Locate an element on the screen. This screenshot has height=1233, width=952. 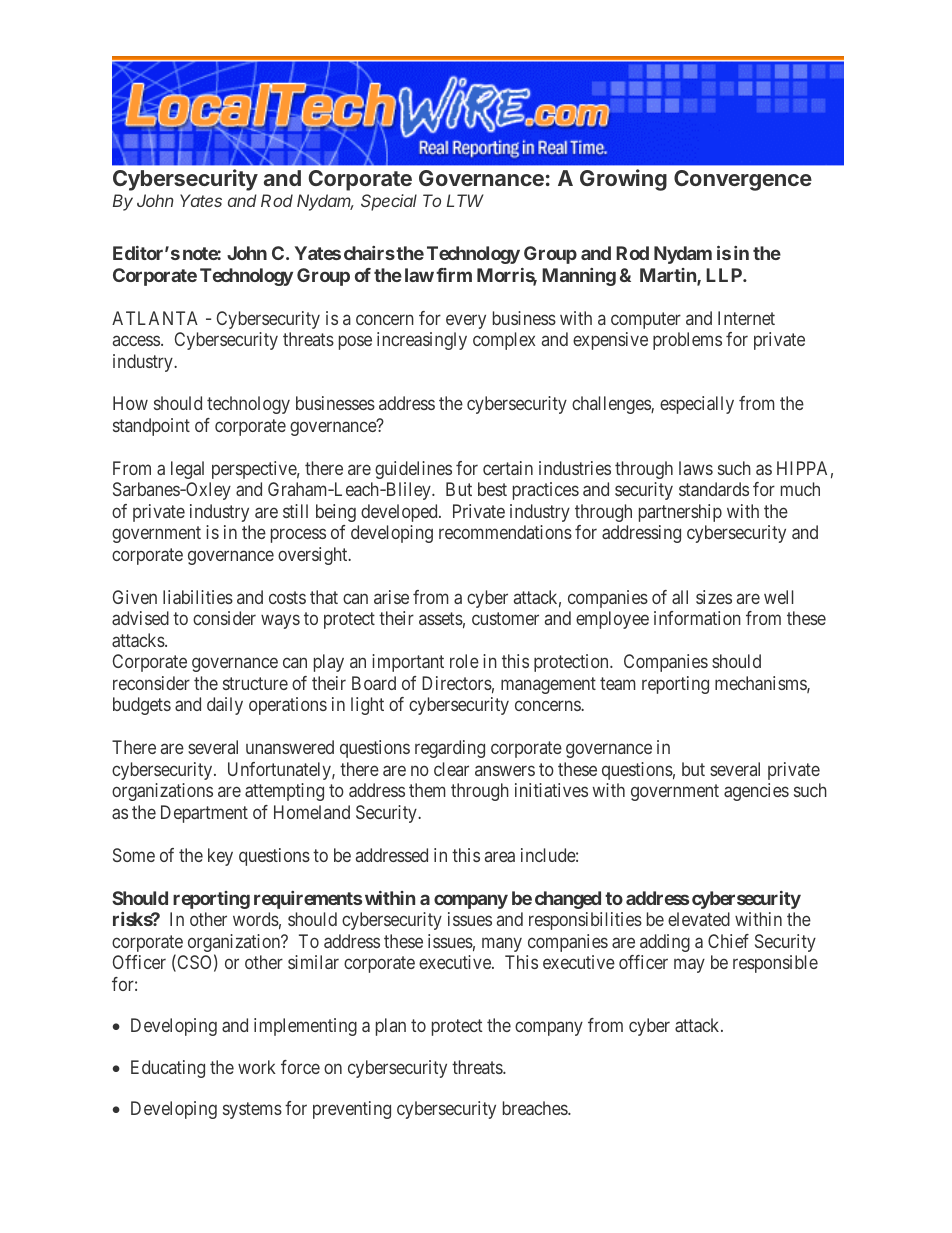
elevated is located at coordinates (699, 919).
